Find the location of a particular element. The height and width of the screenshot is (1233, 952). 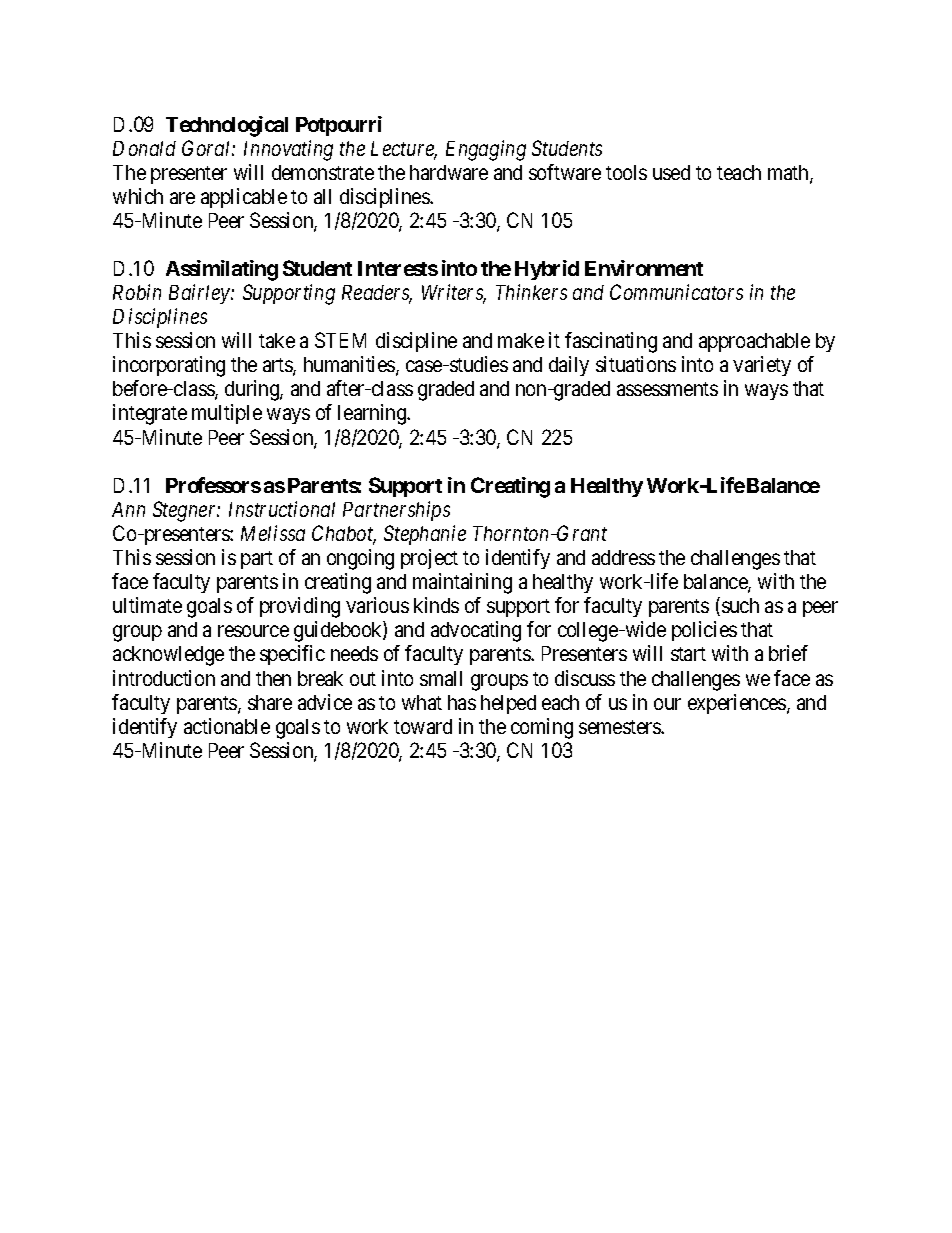

Technological is located at coordinates (227, 126).
